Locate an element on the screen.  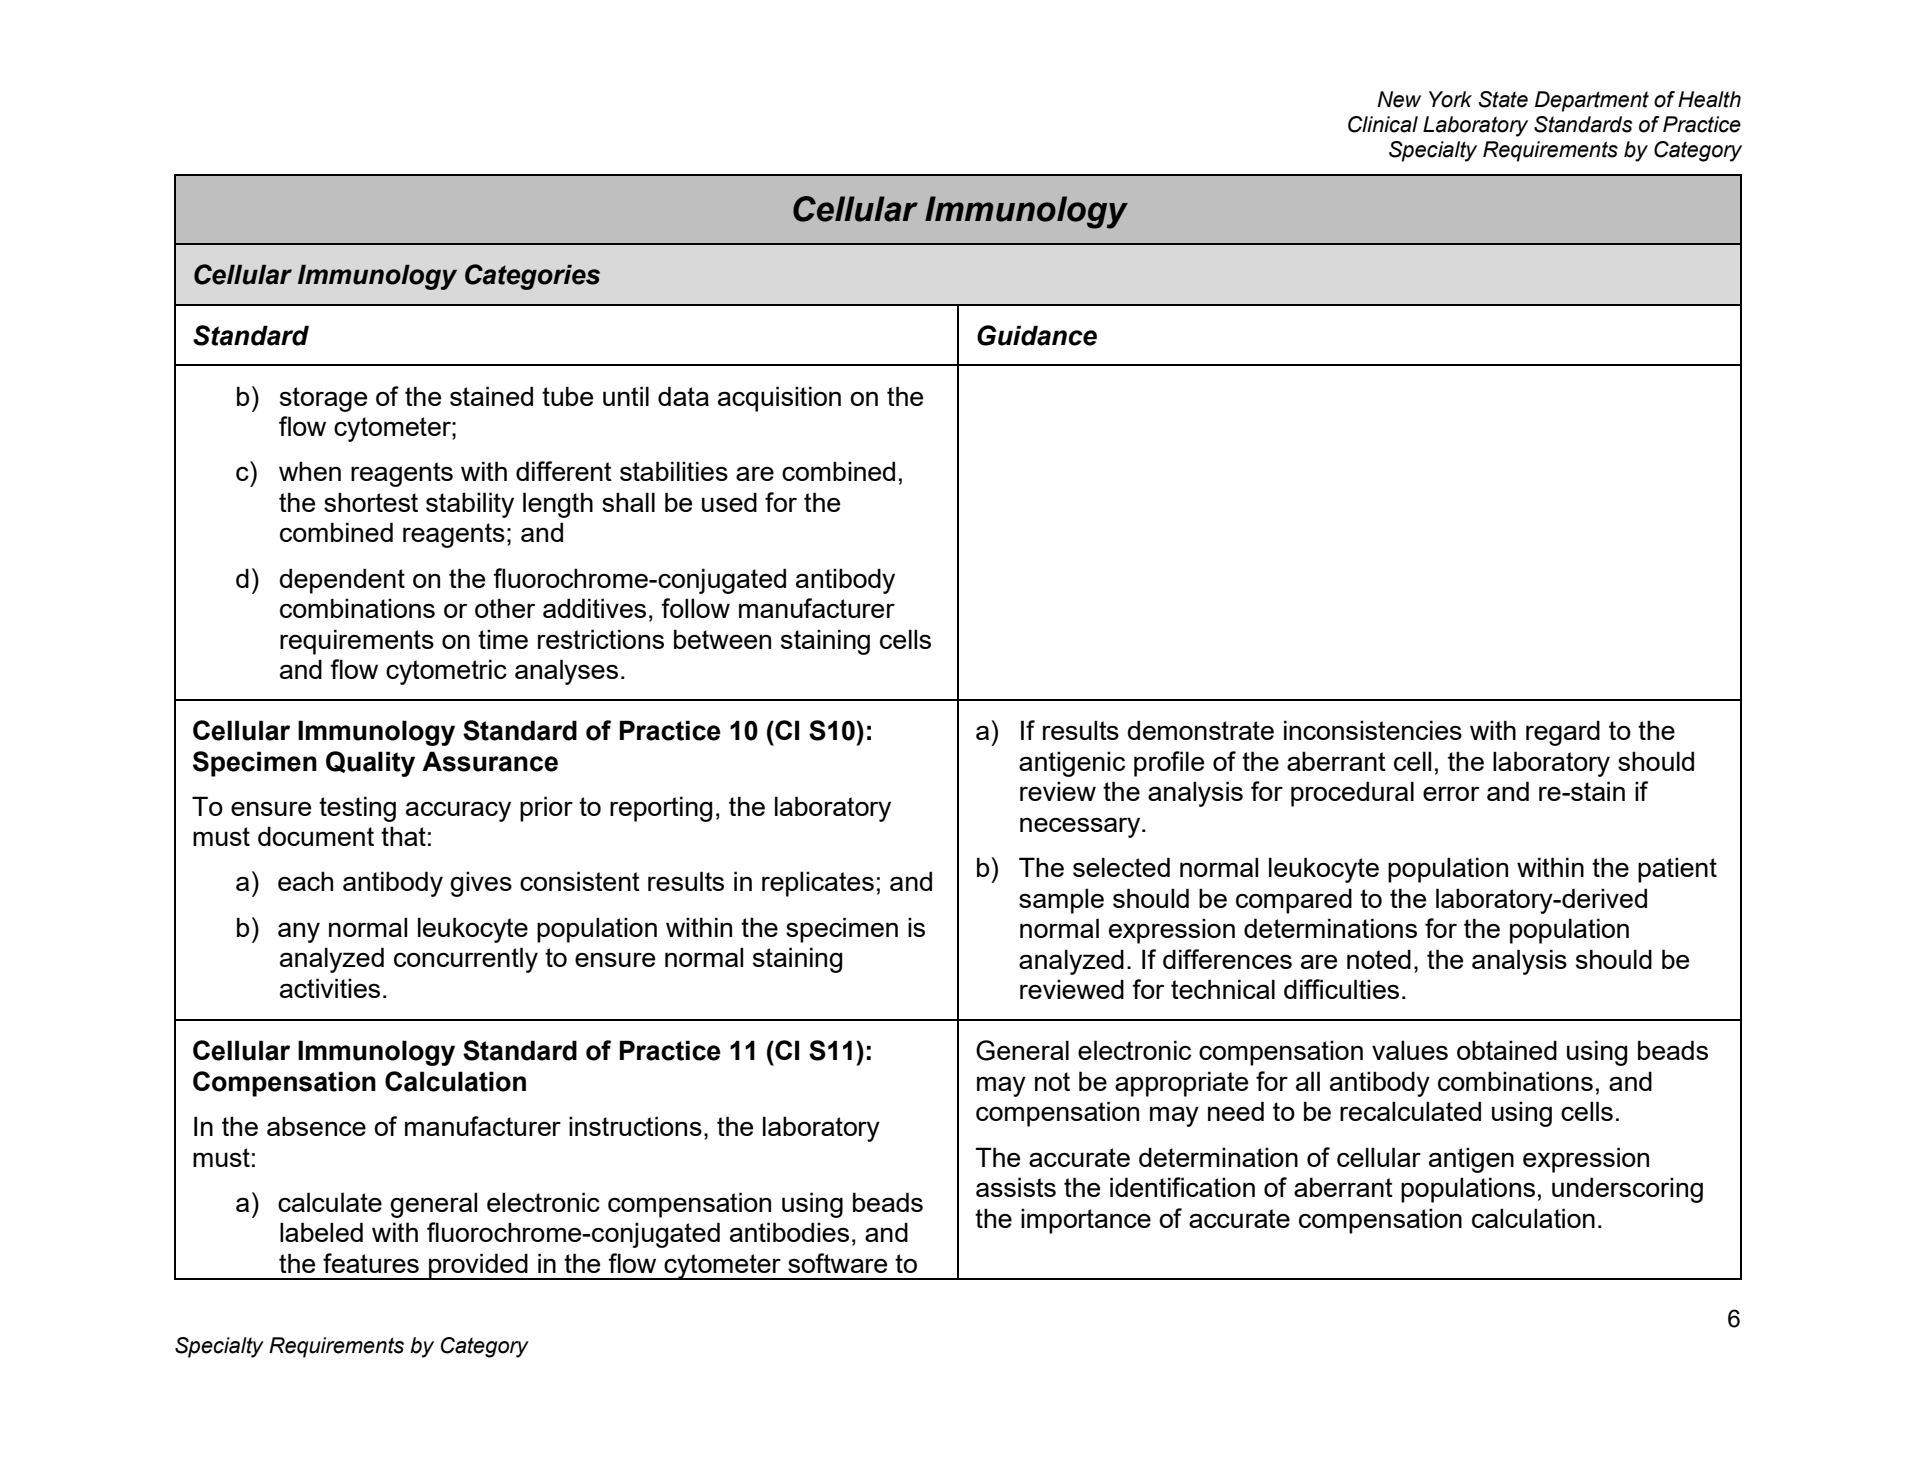
regard is located at coordinates (1563, 733).
